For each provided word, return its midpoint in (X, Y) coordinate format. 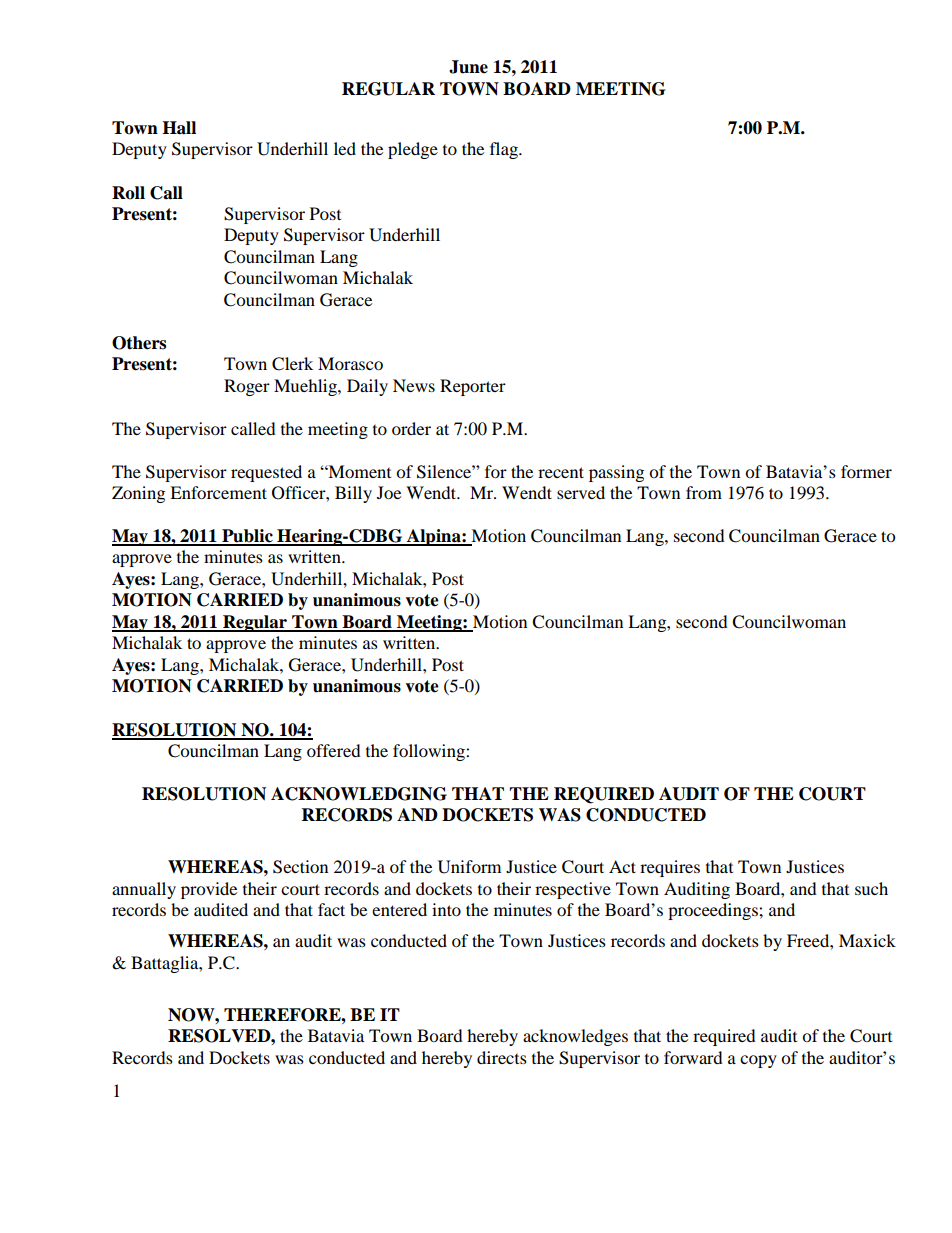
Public (247, 537)
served (581, 492)
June (468, 67)
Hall (179, 128)
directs (502, 1057)
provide (209, 890)
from (704, 492)
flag (505, 150)
